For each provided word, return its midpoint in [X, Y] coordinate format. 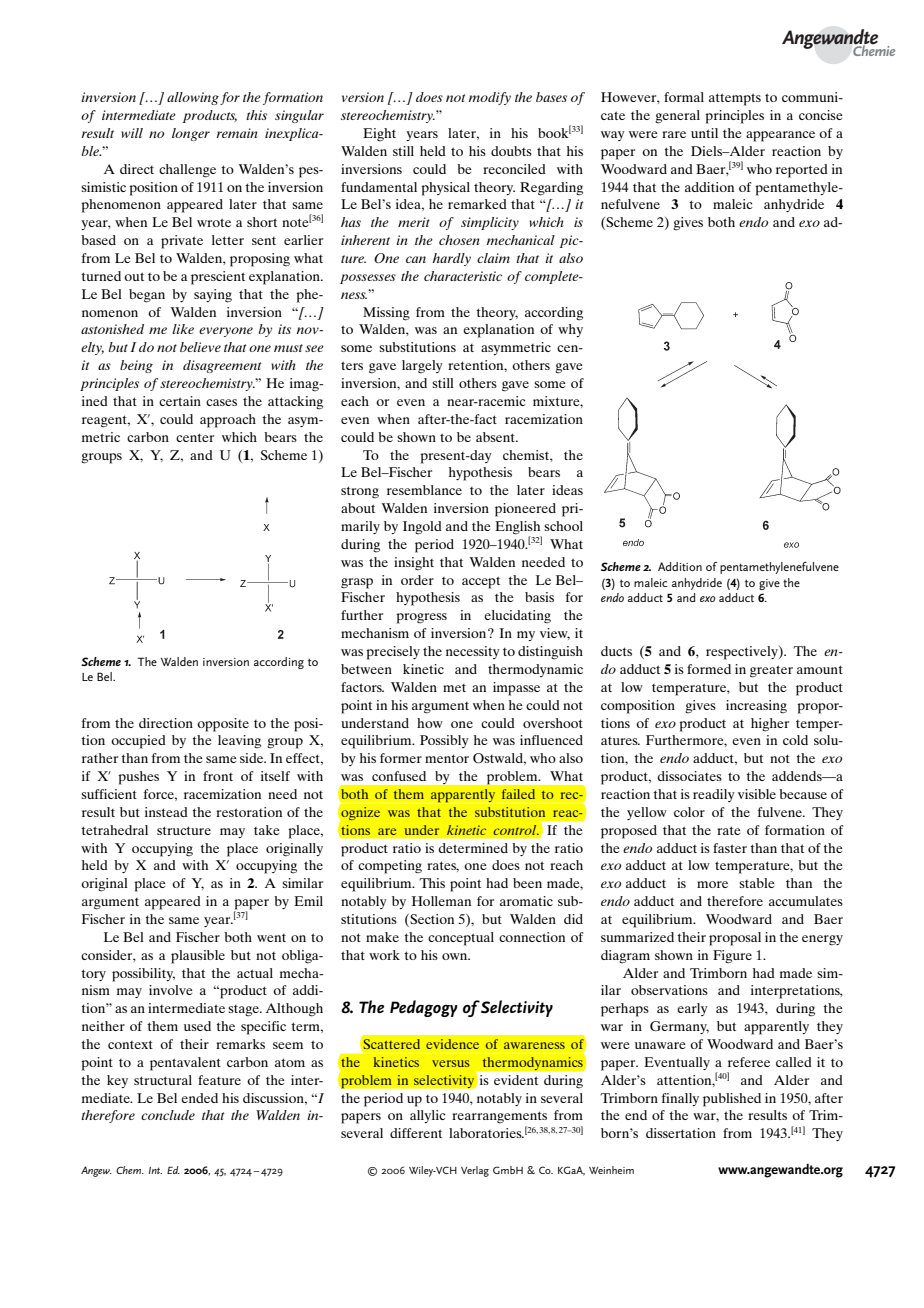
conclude [168, 1115]
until [704, 133]
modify [490, 98]
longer [191, 134]
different [416, 1133]
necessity [473, 652]
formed [709, 669]
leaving [239, 742]
